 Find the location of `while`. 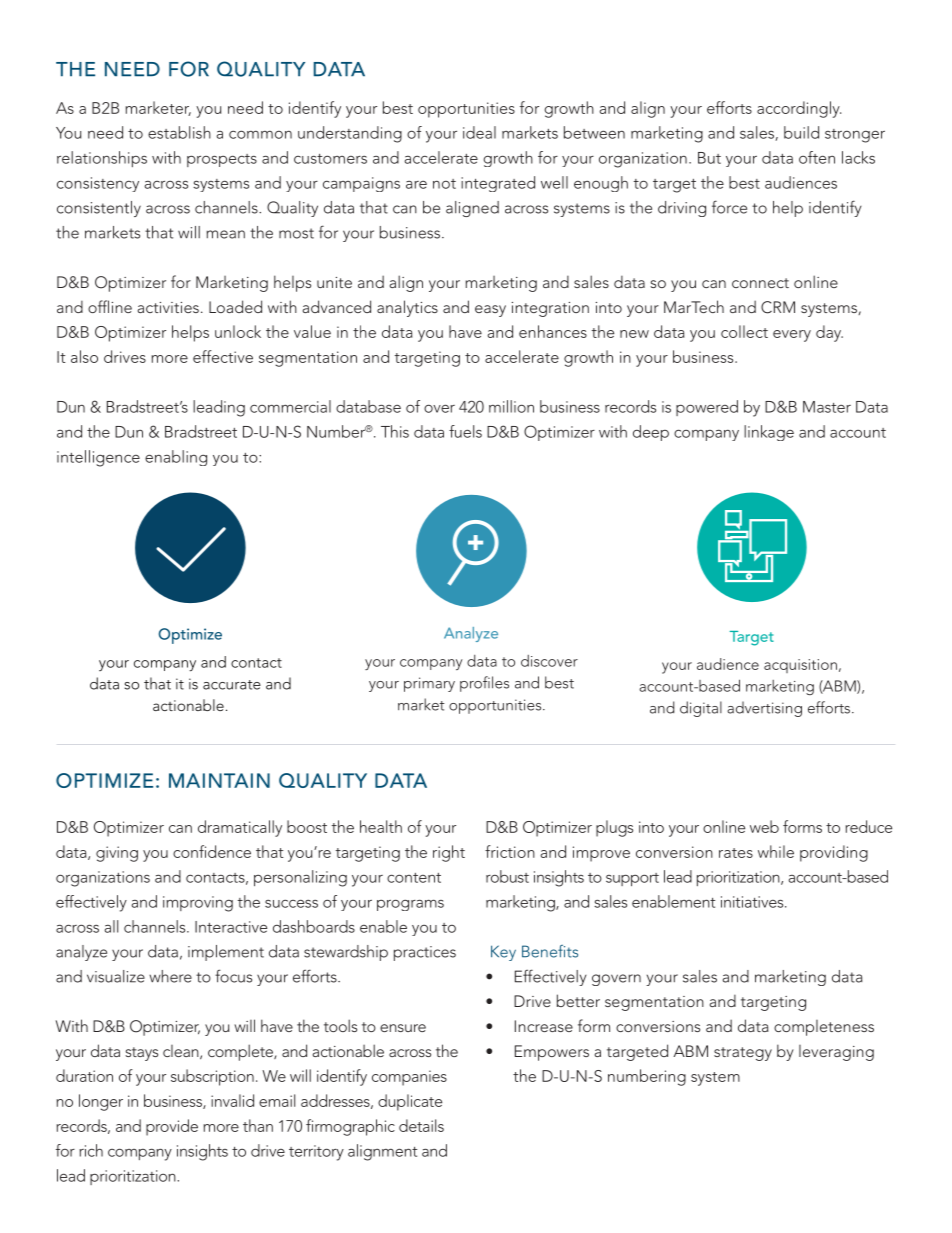

while is located at coordinates (776, 851).
